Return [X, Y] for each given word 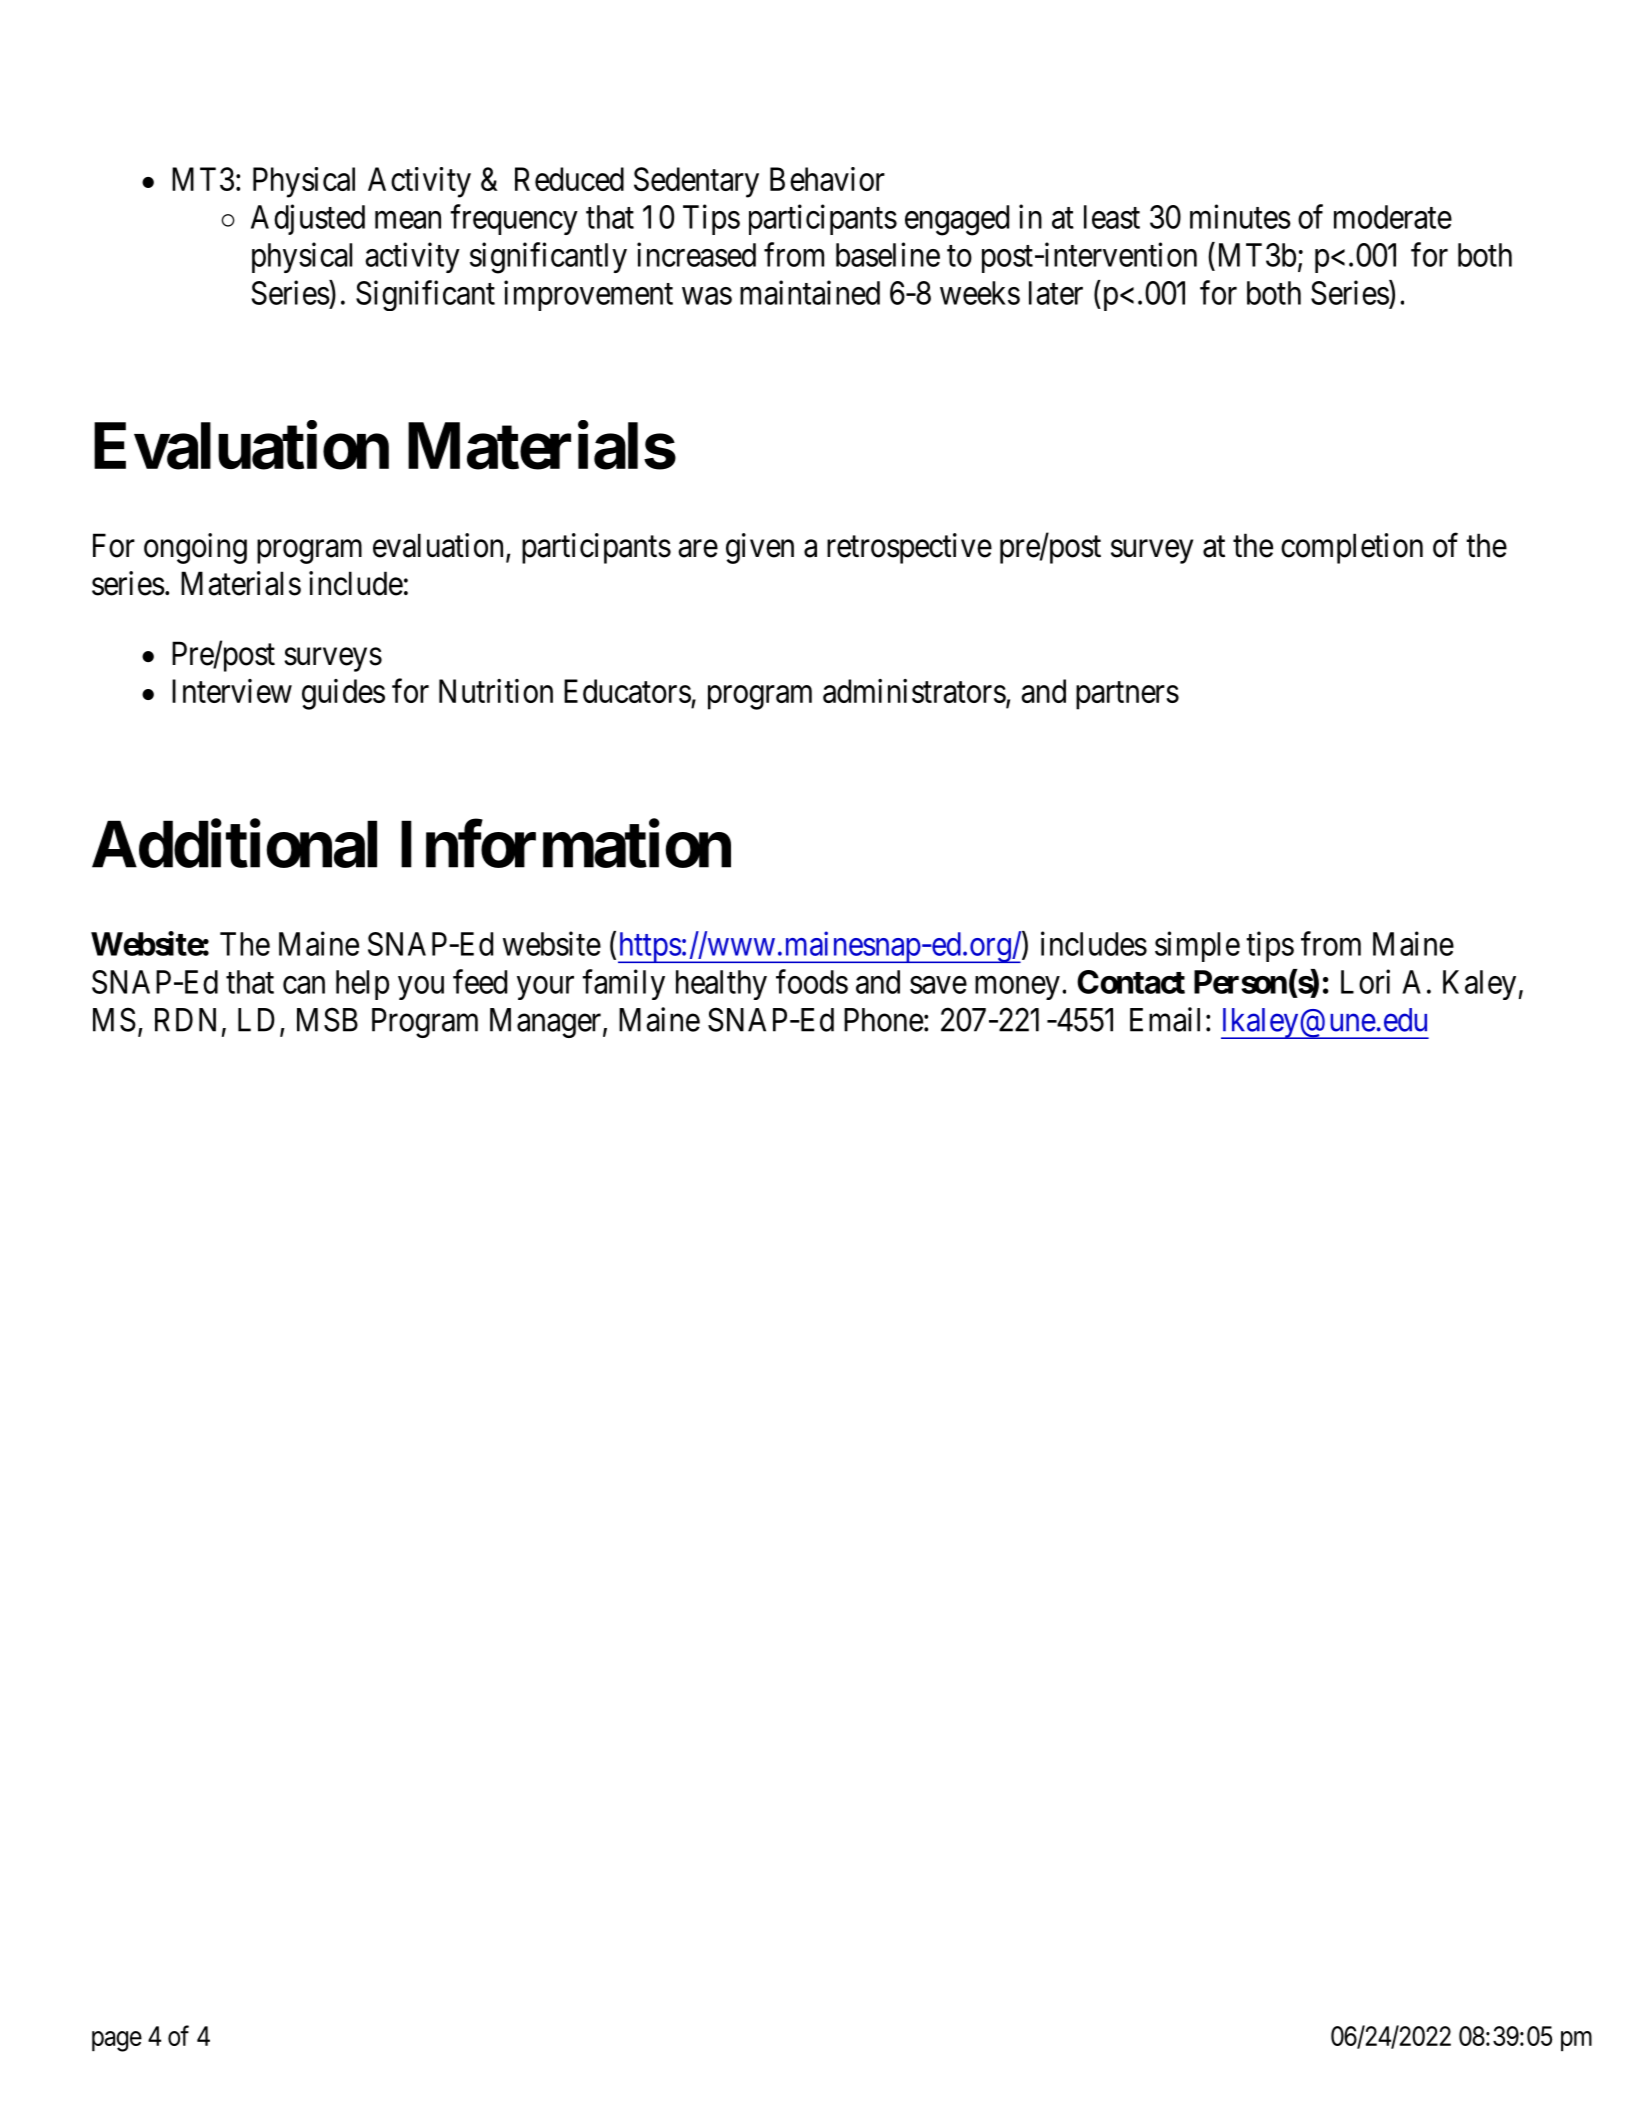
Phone [883, 1020]
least [1112, 217]
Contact [1131, 982]
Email [1165, 1019]
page [117, 2041]
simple [1197, 946]
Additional [234, 844]
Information [566, 844]
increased [696, 254]
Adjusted [308, 219]
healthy [721, 985]
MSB [327, 1019]
